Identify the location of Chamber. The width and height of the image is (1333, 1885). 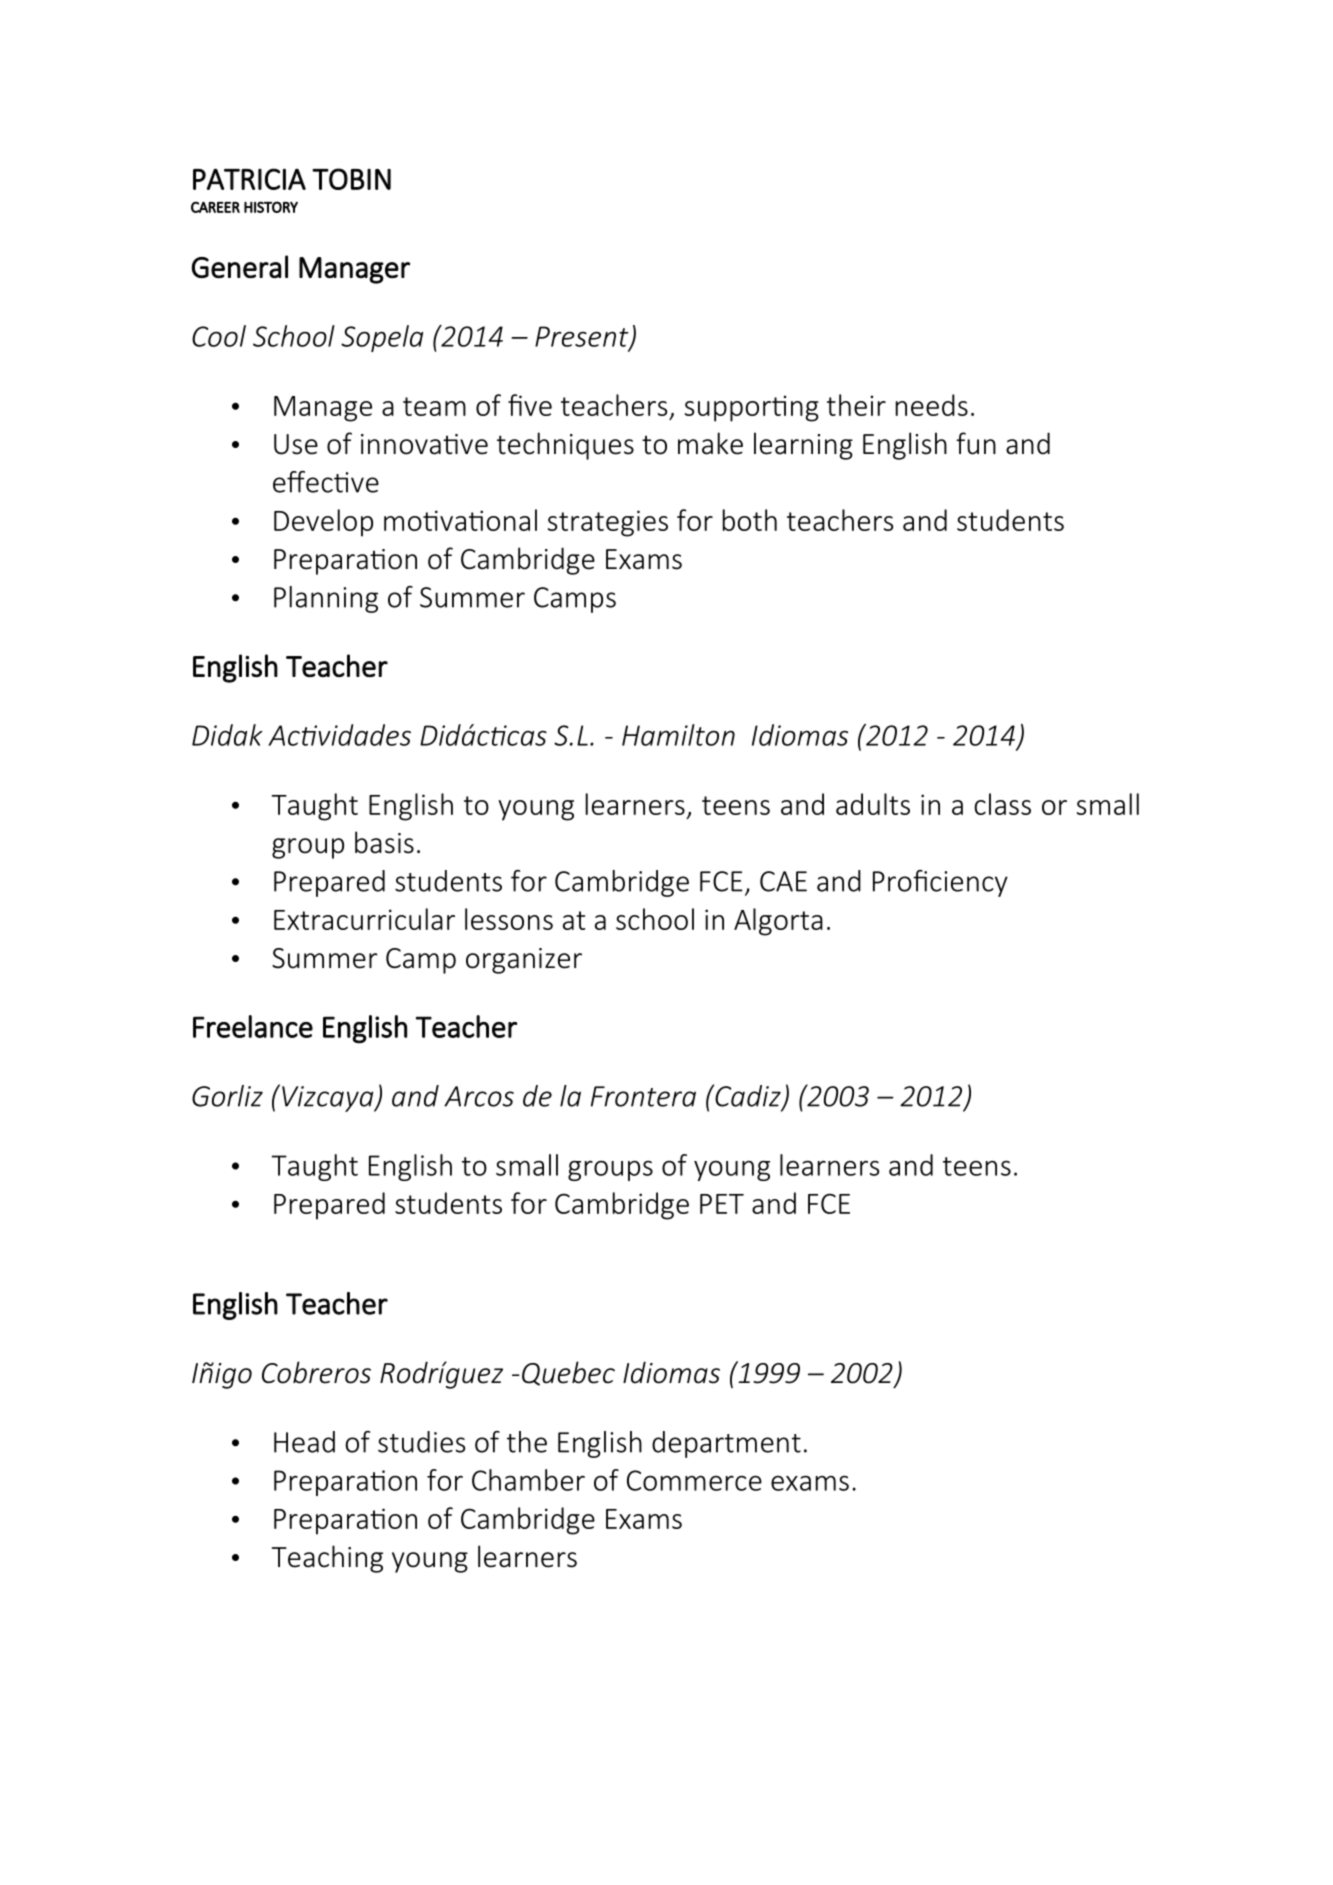
(528, 1480).
